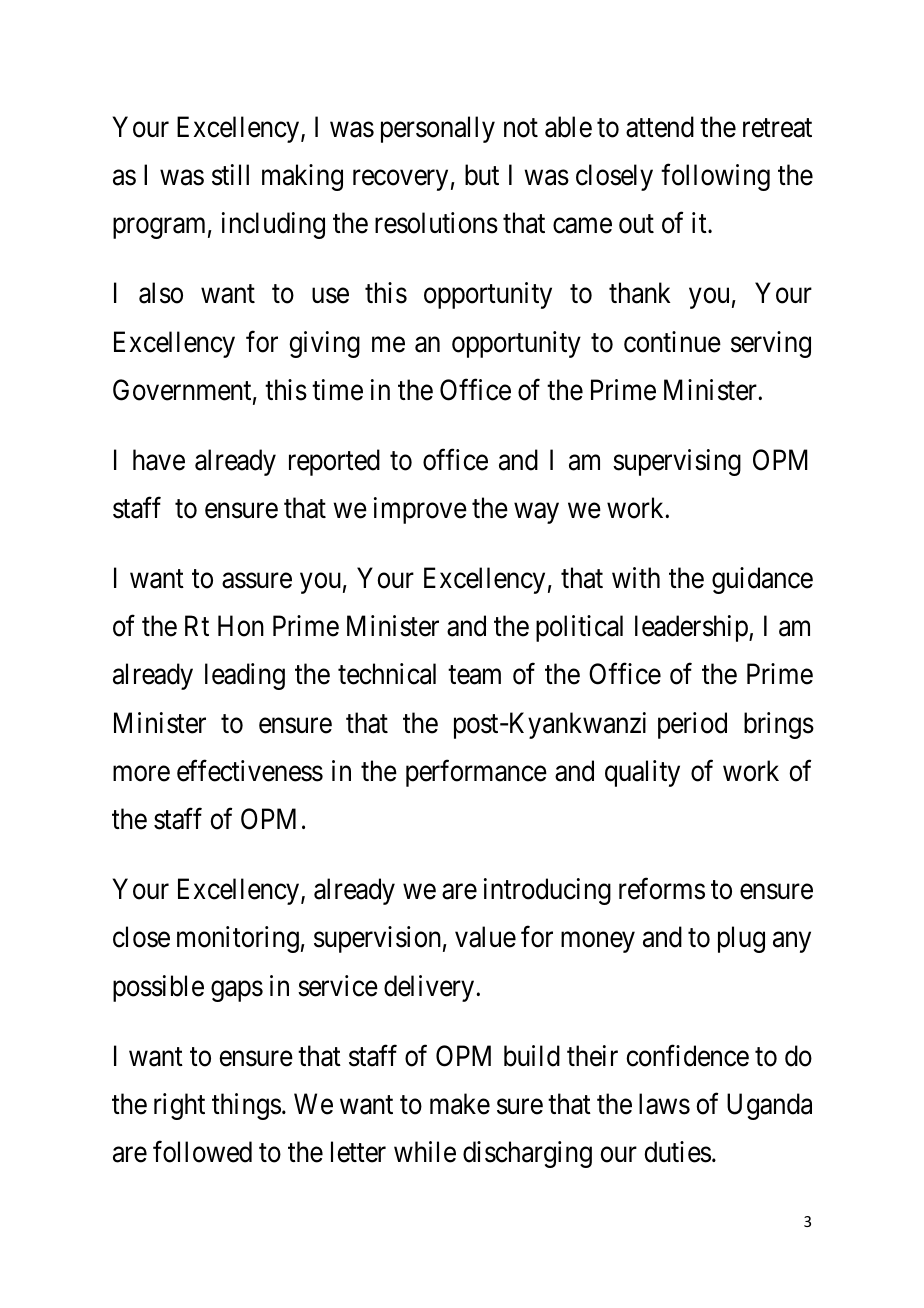 Image resolution: width=924 pixels, height=1308 pixels. What do you see at coordinates (715, 177) in the page?
I see `following` at bounding box center [715, 177].
